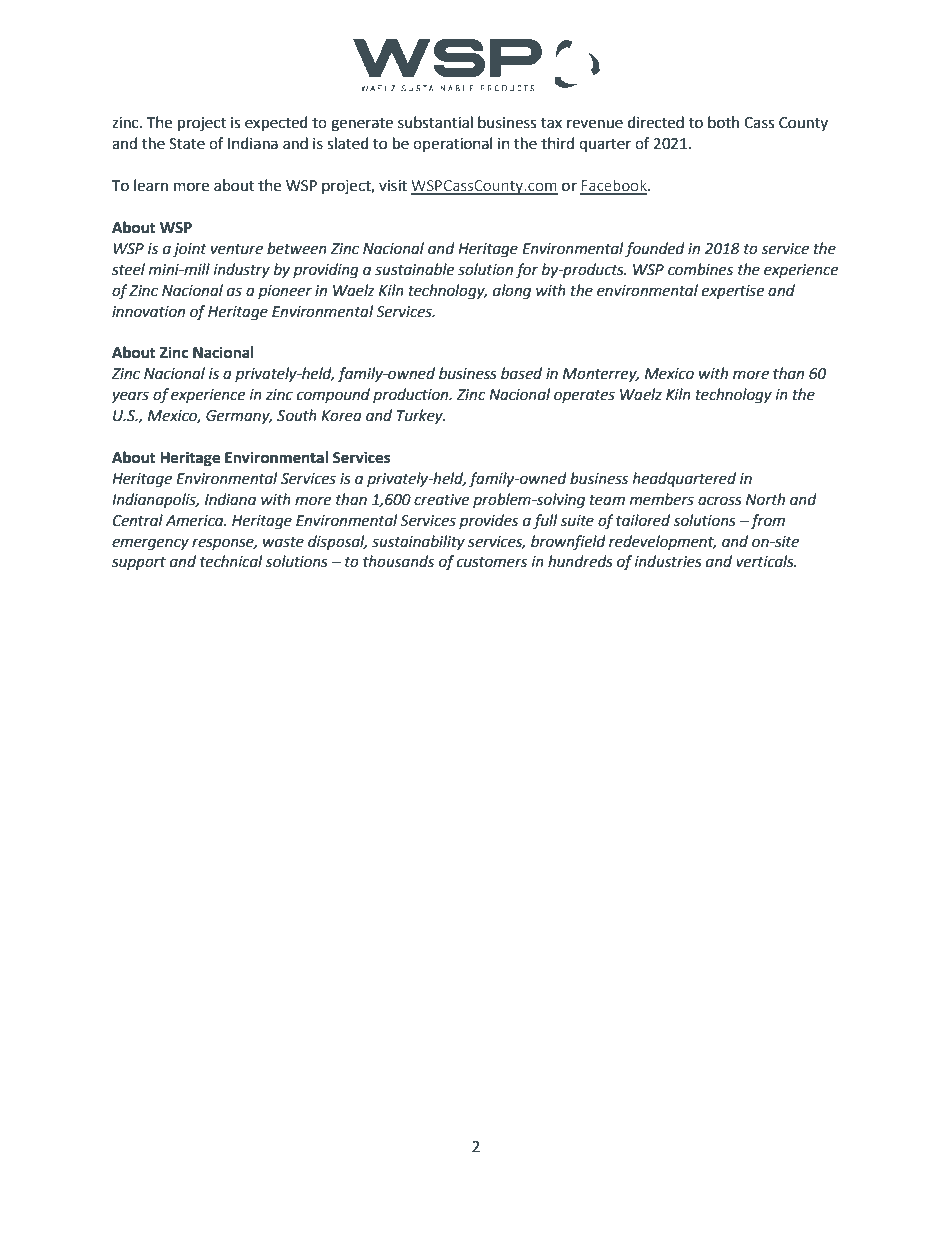 This page has width=952, height=1233. I want to click on America, so click(196, 521).
